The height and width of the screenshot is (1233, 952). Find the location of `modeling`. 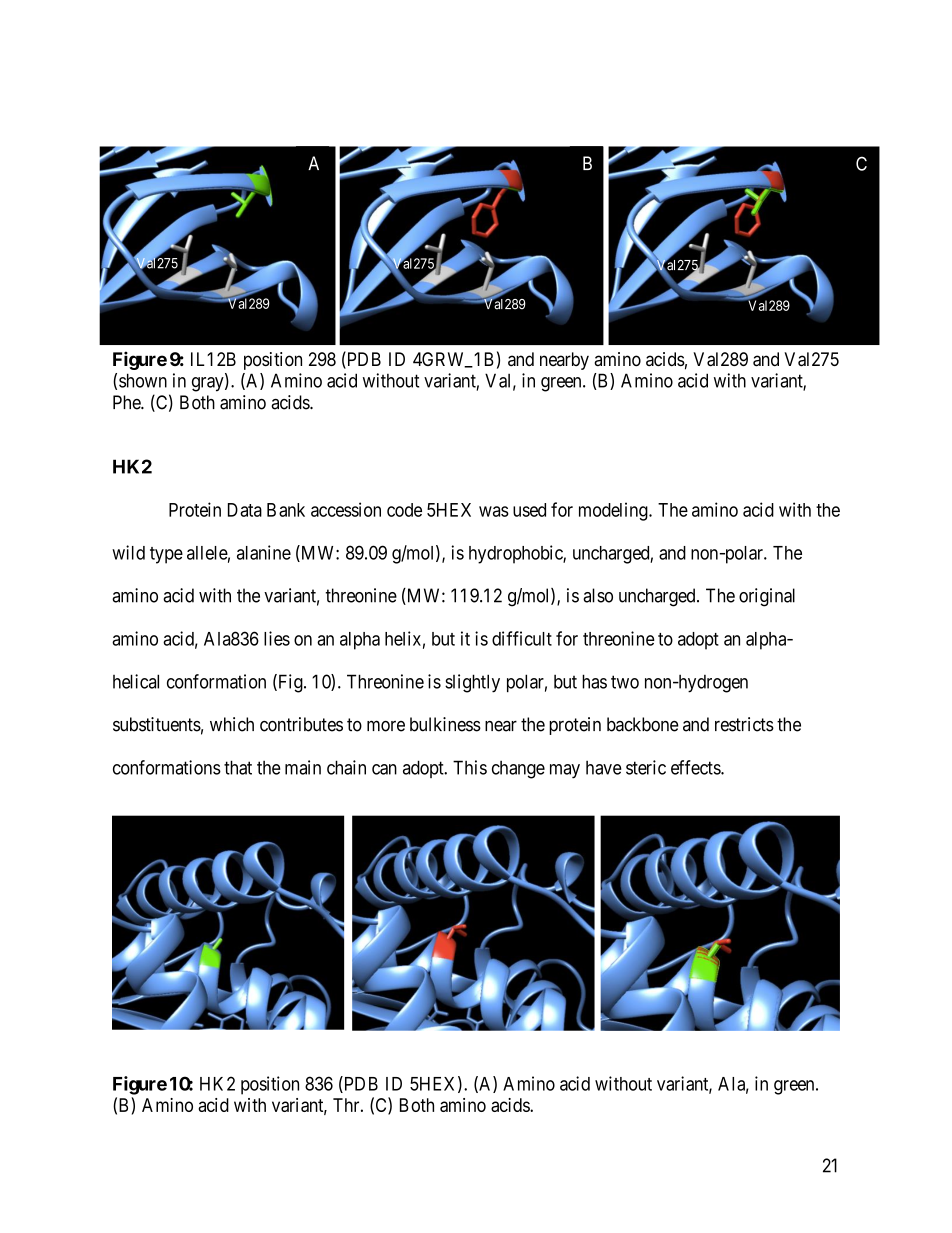

modeling is located at coordinates (614, 511).
